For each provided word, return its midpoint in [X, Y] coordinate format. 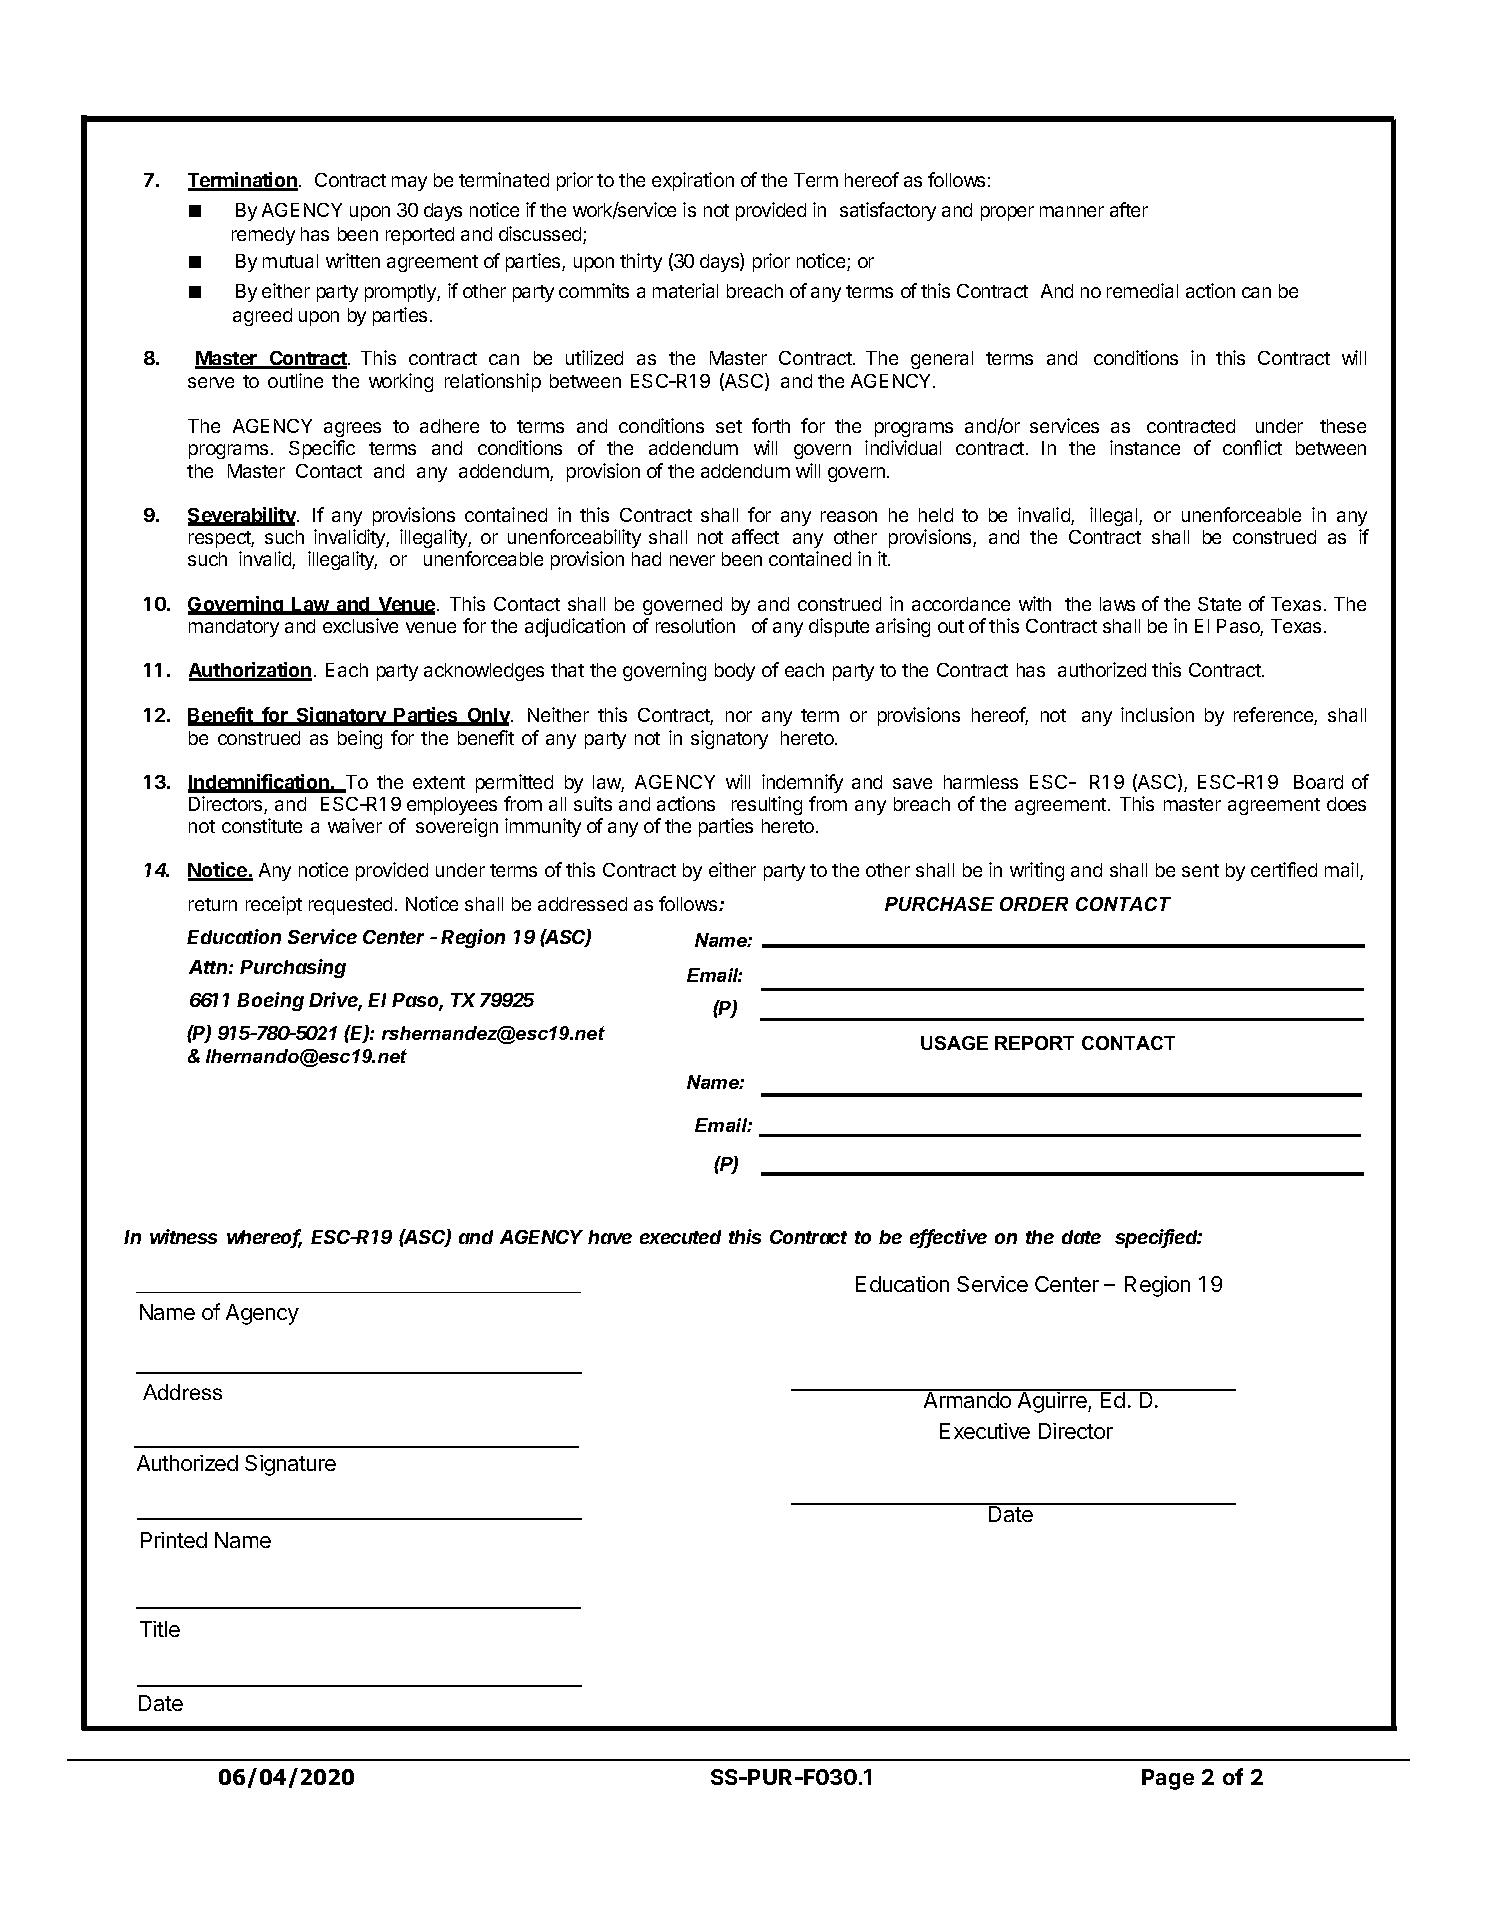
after [1129, 209]
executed [680, 1237]
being [360, 739]
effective [948, 1238]
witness [183, 1236]
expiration [693, 181]
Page [1168, 1779]
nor [739, 716]
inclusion [1157, 714]
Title [160, 1629]
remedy [263, 236]
